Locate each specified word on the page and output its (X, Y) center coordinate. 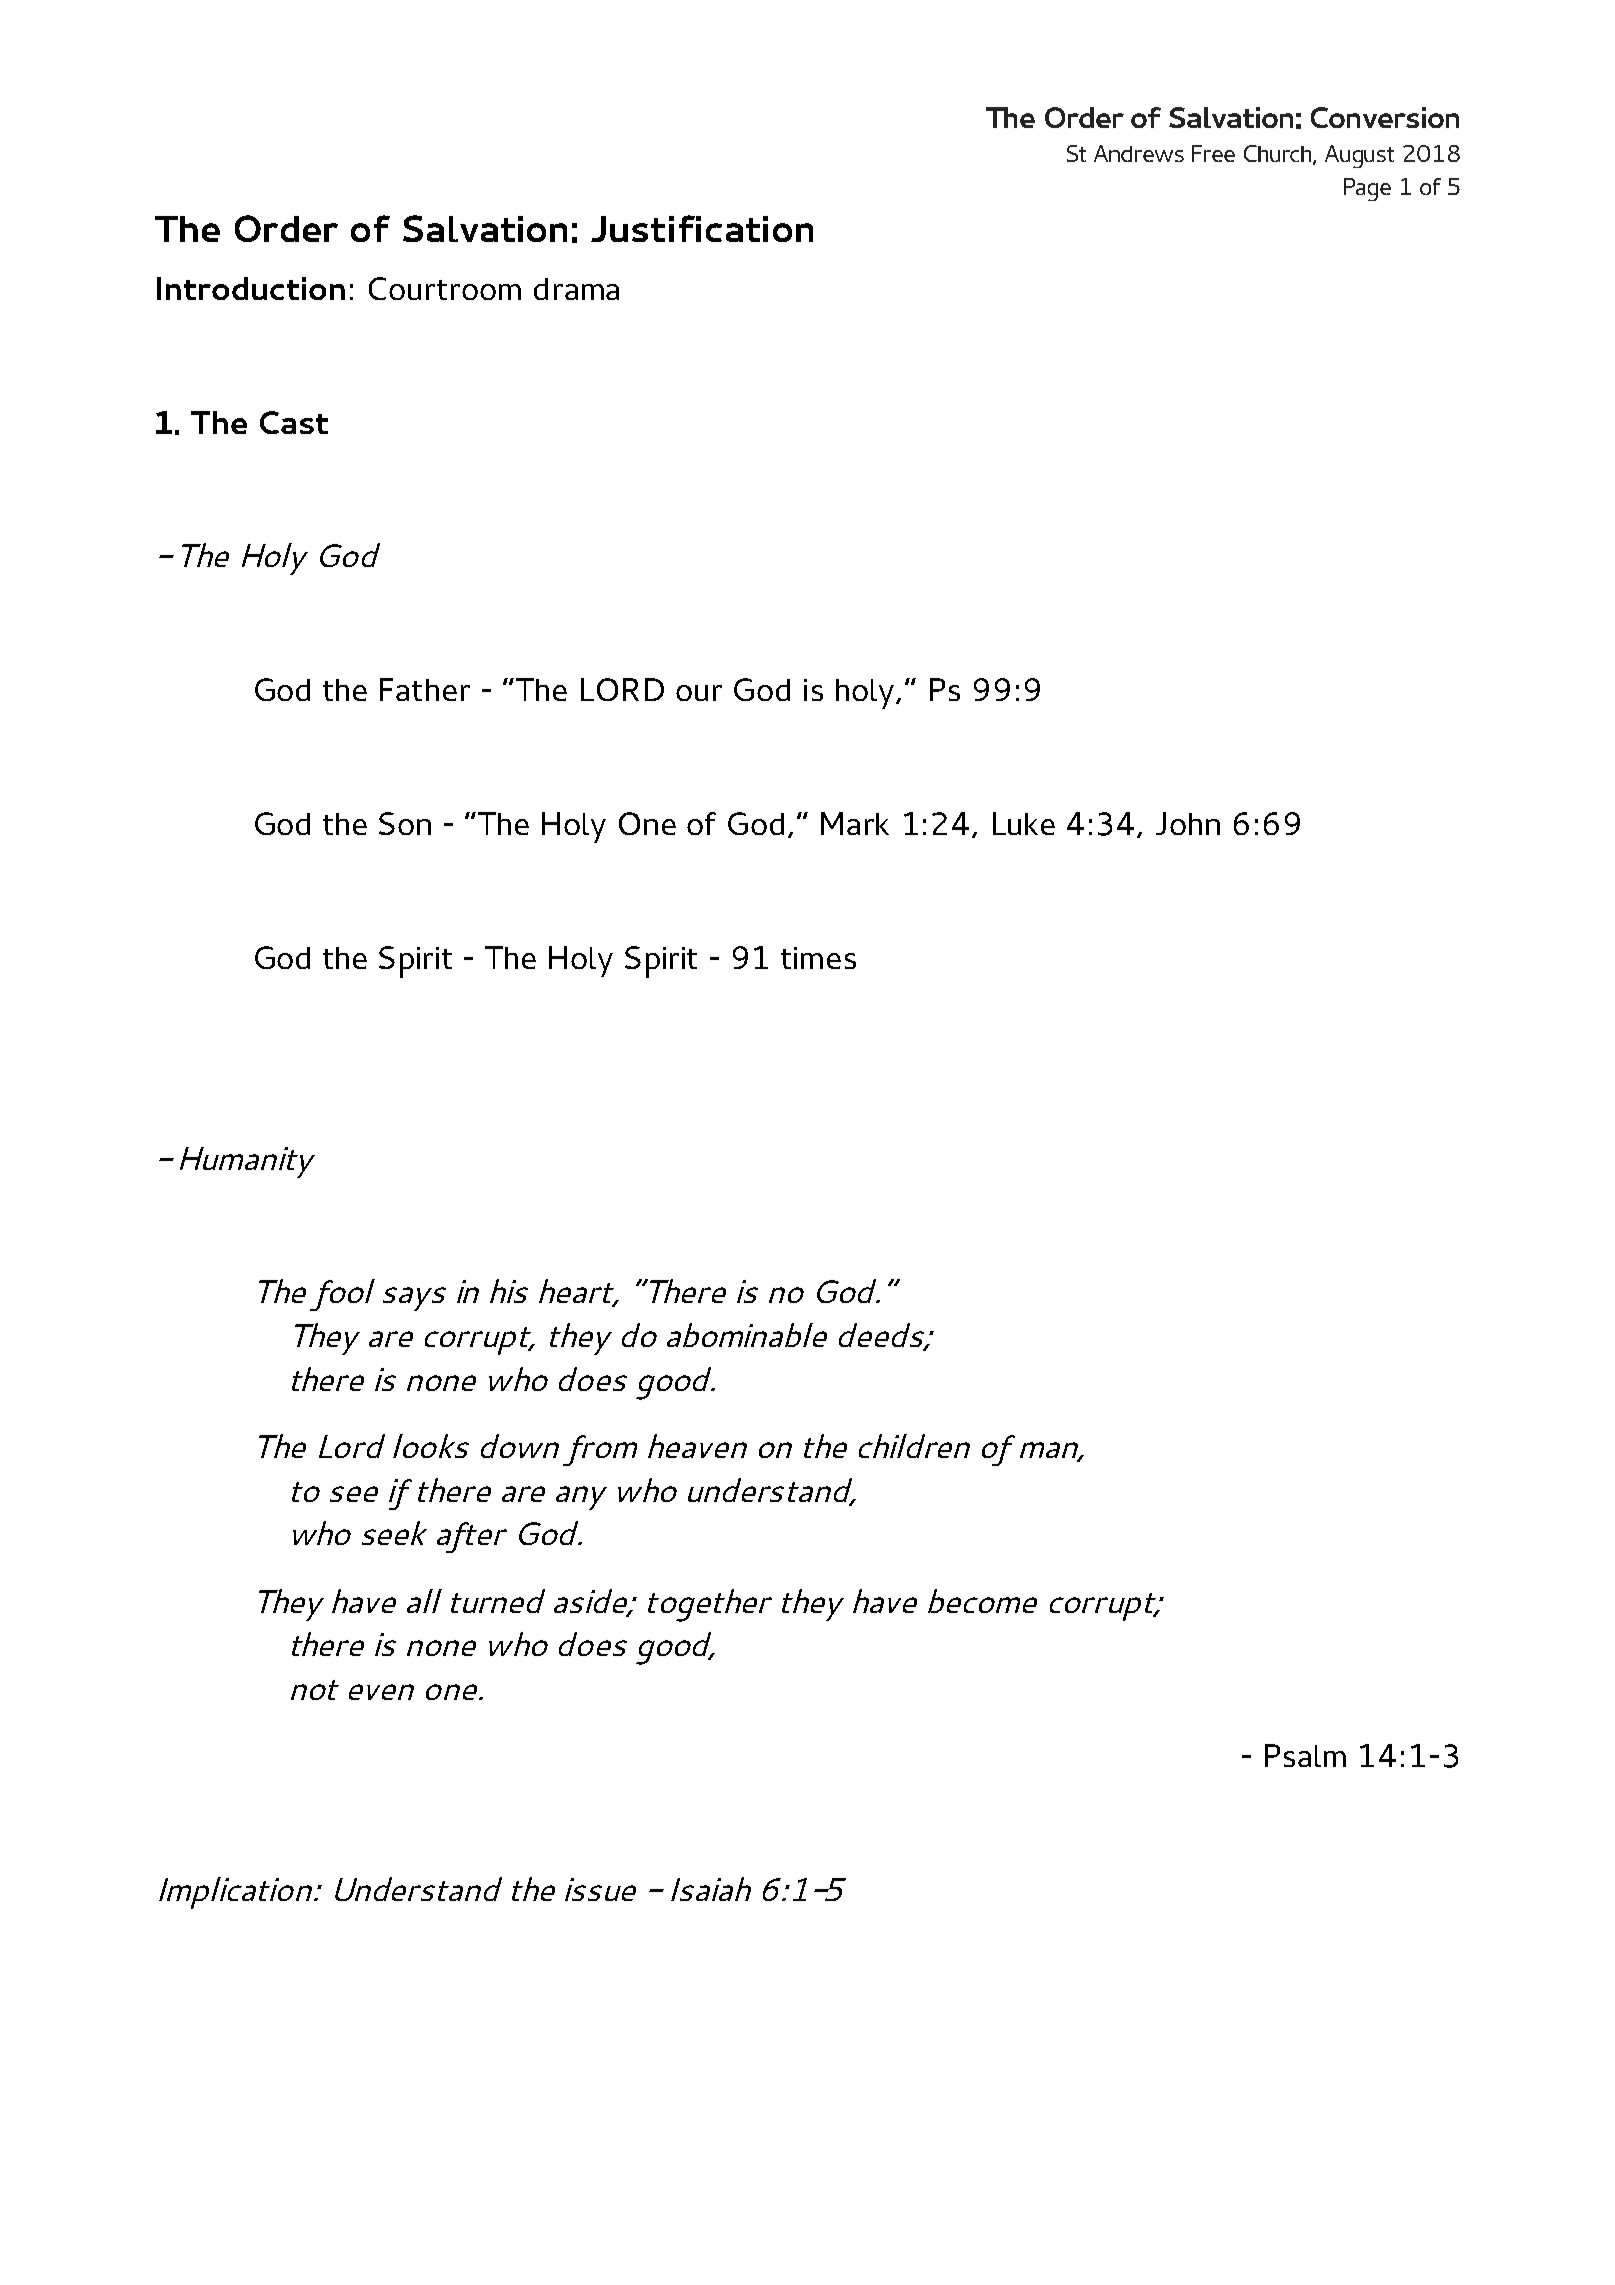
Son (405, 823)
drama (576, 289)
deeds (882, 1336)
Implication (235, 1893)
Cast (294, 422)
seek (394, 1533)
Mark (855, 823)
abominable (747, 1335)
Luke (1024, 823)
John (1188, 823)
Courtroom (445, 288)
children (914, 1446)
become (982, 1601)
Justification (702, 228)
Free (1213, 153)
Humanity (247, 1162)
